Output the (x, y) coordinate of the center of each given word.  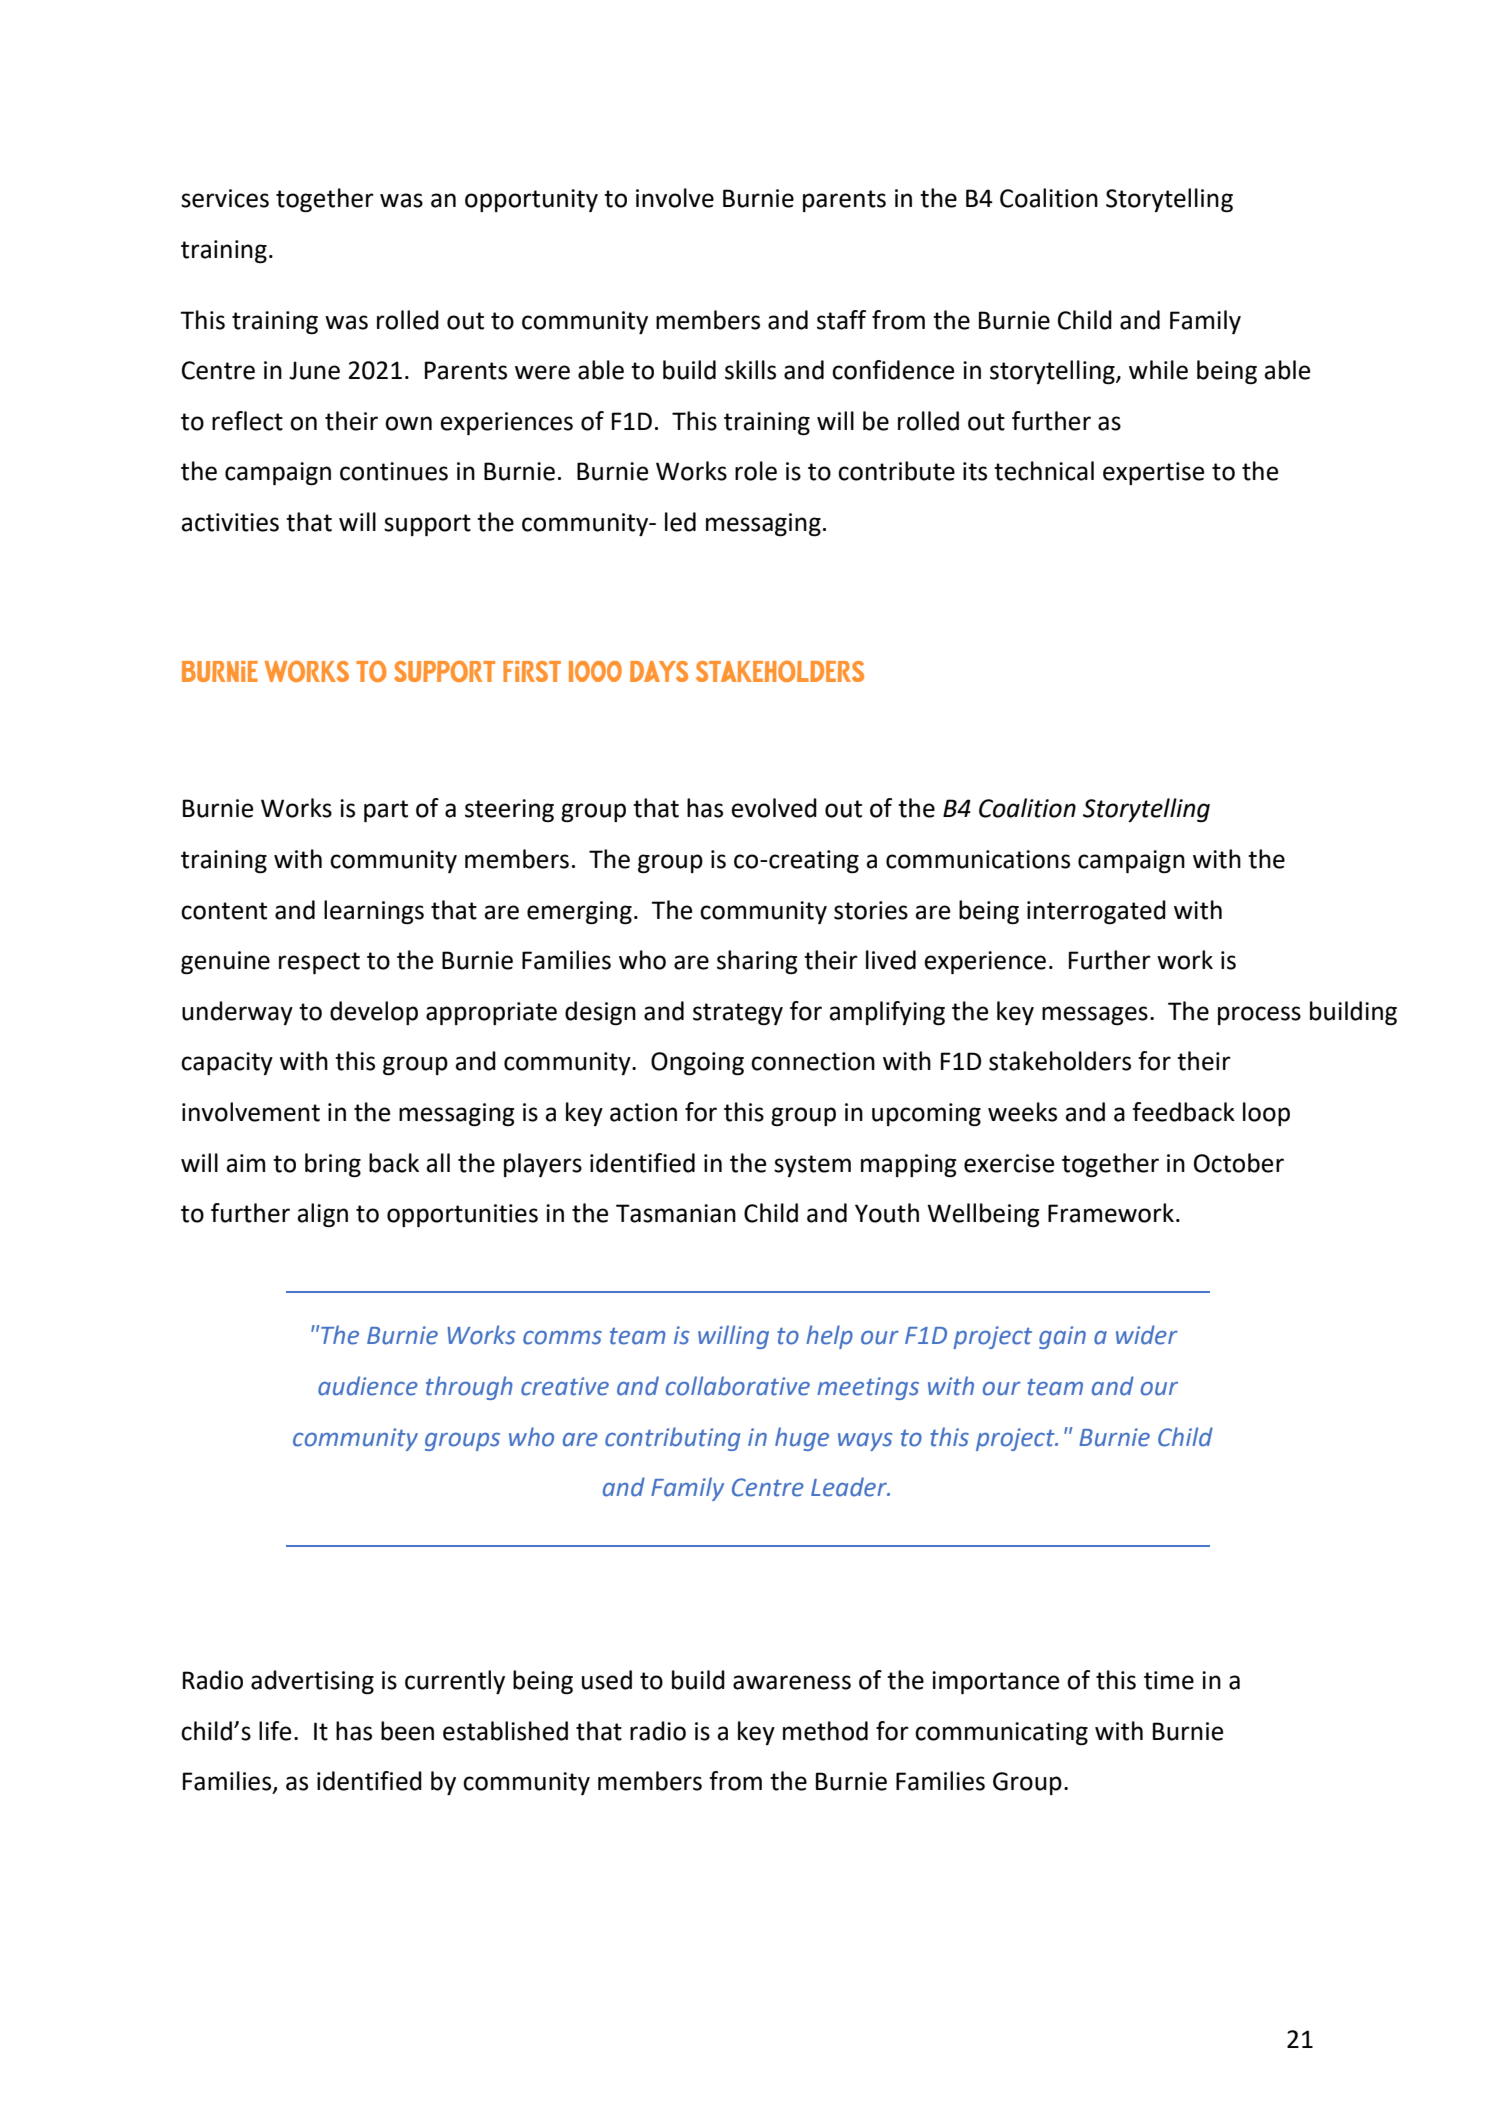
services (225, 198)
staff (841, 320)
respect (319, 963)
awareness (792, 1682)
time (1169, 1680)
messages (1095, 1015)
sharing (757, 962)
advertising (312, 1682)
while (1158, 370)
